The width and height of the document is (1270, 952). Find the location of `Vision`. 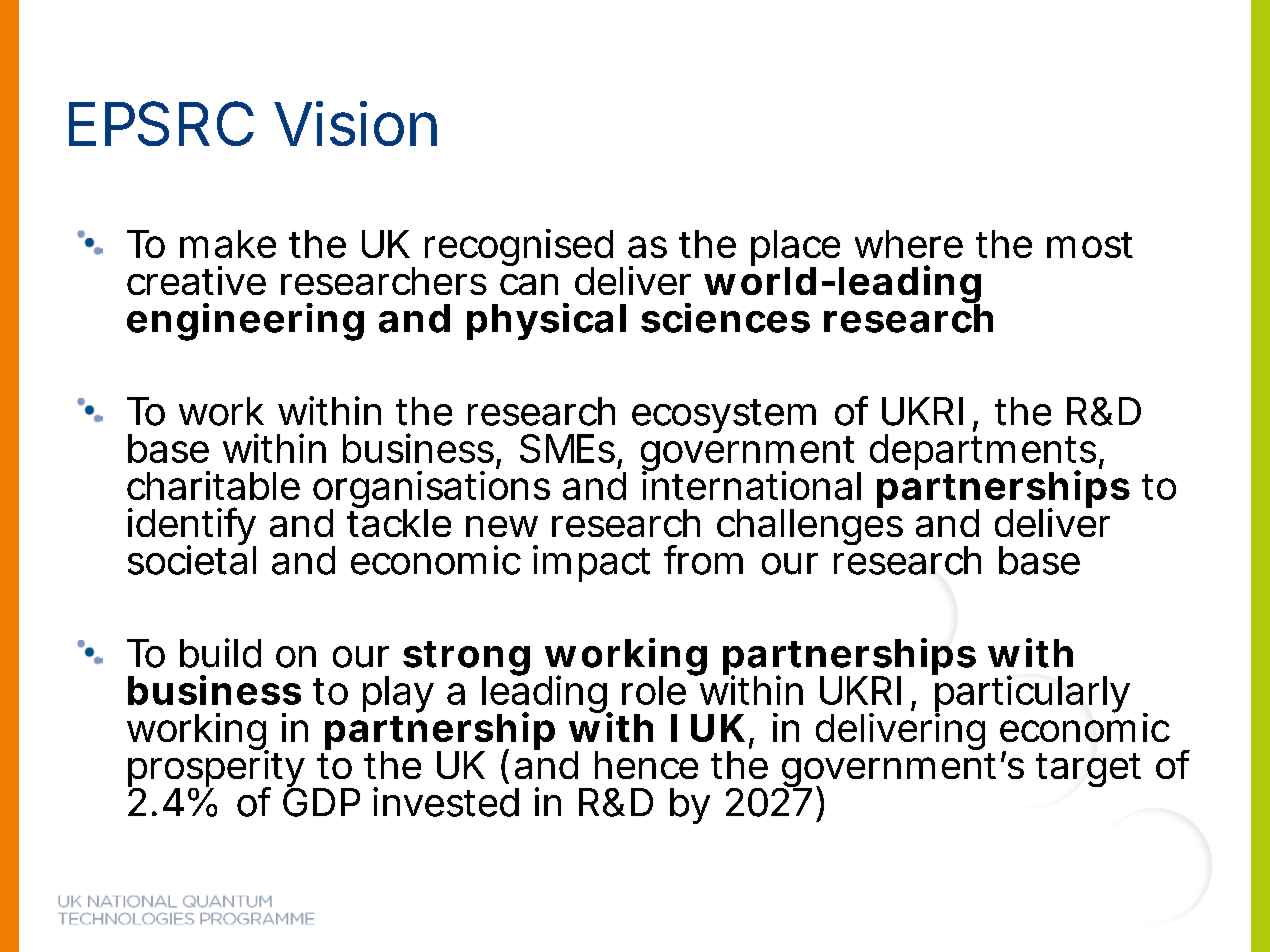

Vision is located at coordinates (355, 123).
